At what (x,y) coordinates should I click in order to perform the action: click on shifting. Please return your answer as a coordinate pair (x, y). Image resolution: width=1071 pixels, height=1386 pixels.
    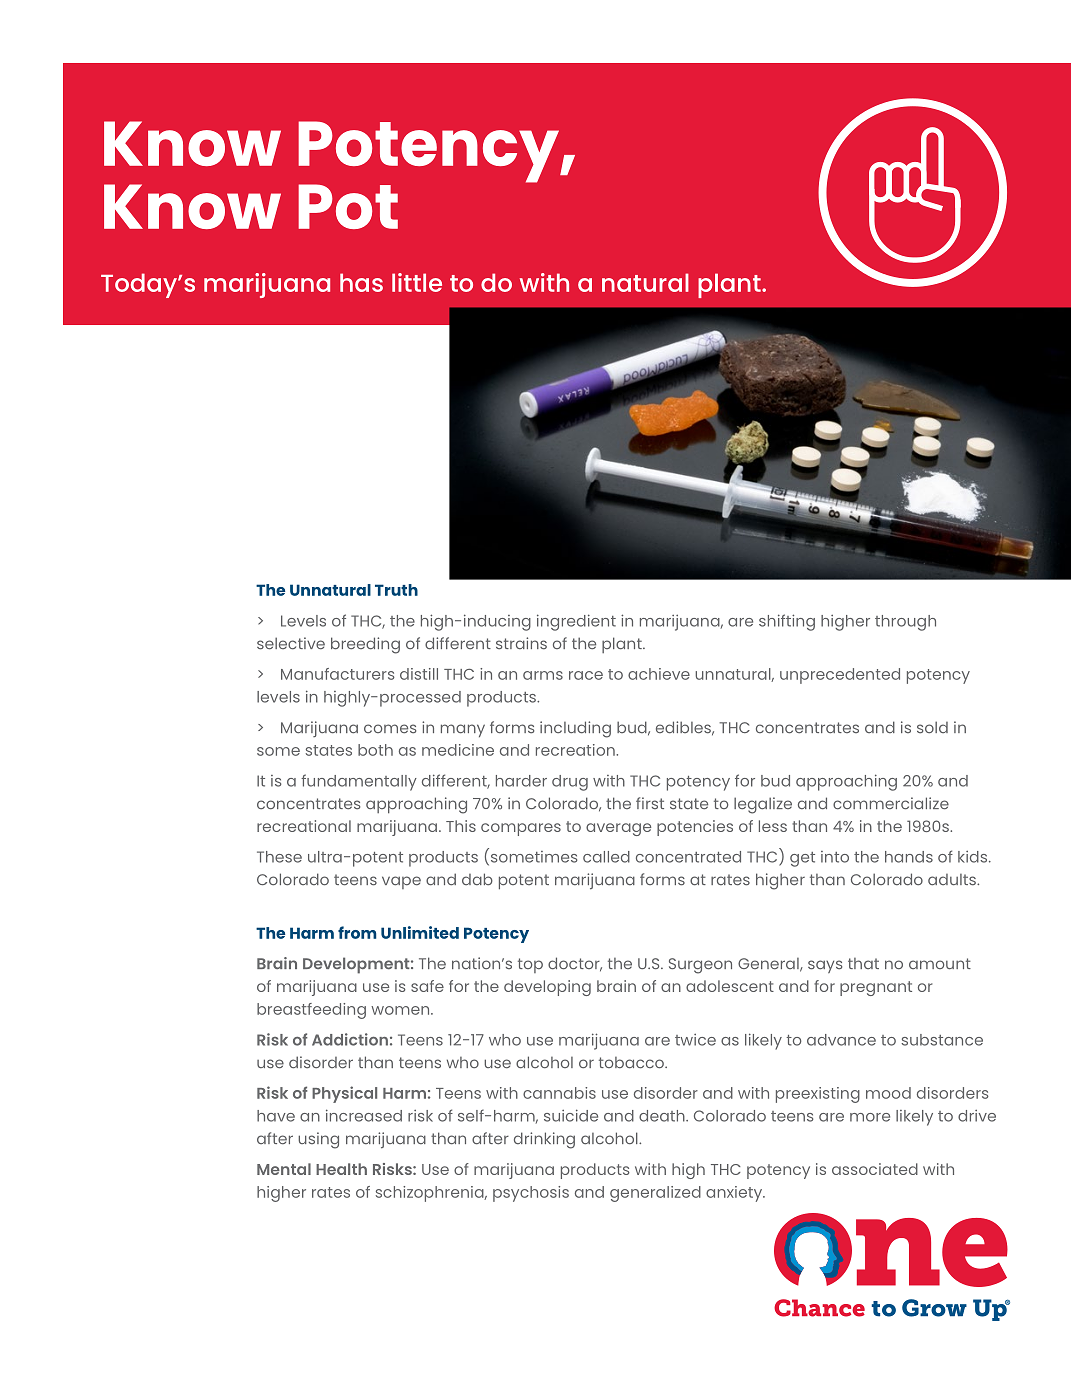
    Looking at the image, I should click on (787, 622).
